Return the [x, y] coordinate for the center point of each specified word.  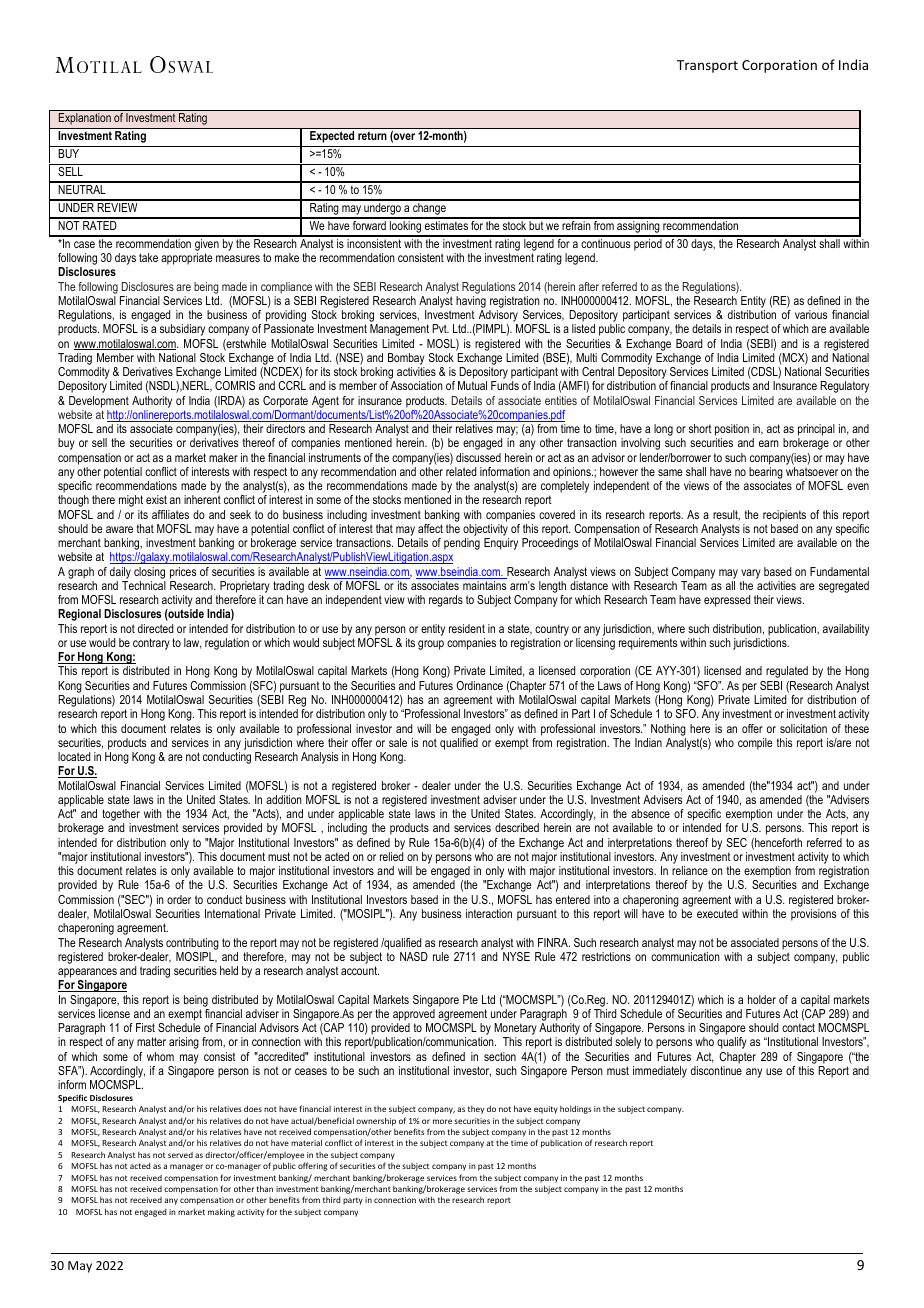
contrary [151, 644]
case [84, 244]
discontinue [716, 1070]
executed [717, 913]
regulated [787, 672]
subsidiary [182, 330]
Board [689, 343]
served [180, 1155]
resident [467, 628]
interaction [489, 913]
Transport [707, 66]
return [372, 135]
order [179, 899]
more [442, 1121]
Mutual [472, 385]
